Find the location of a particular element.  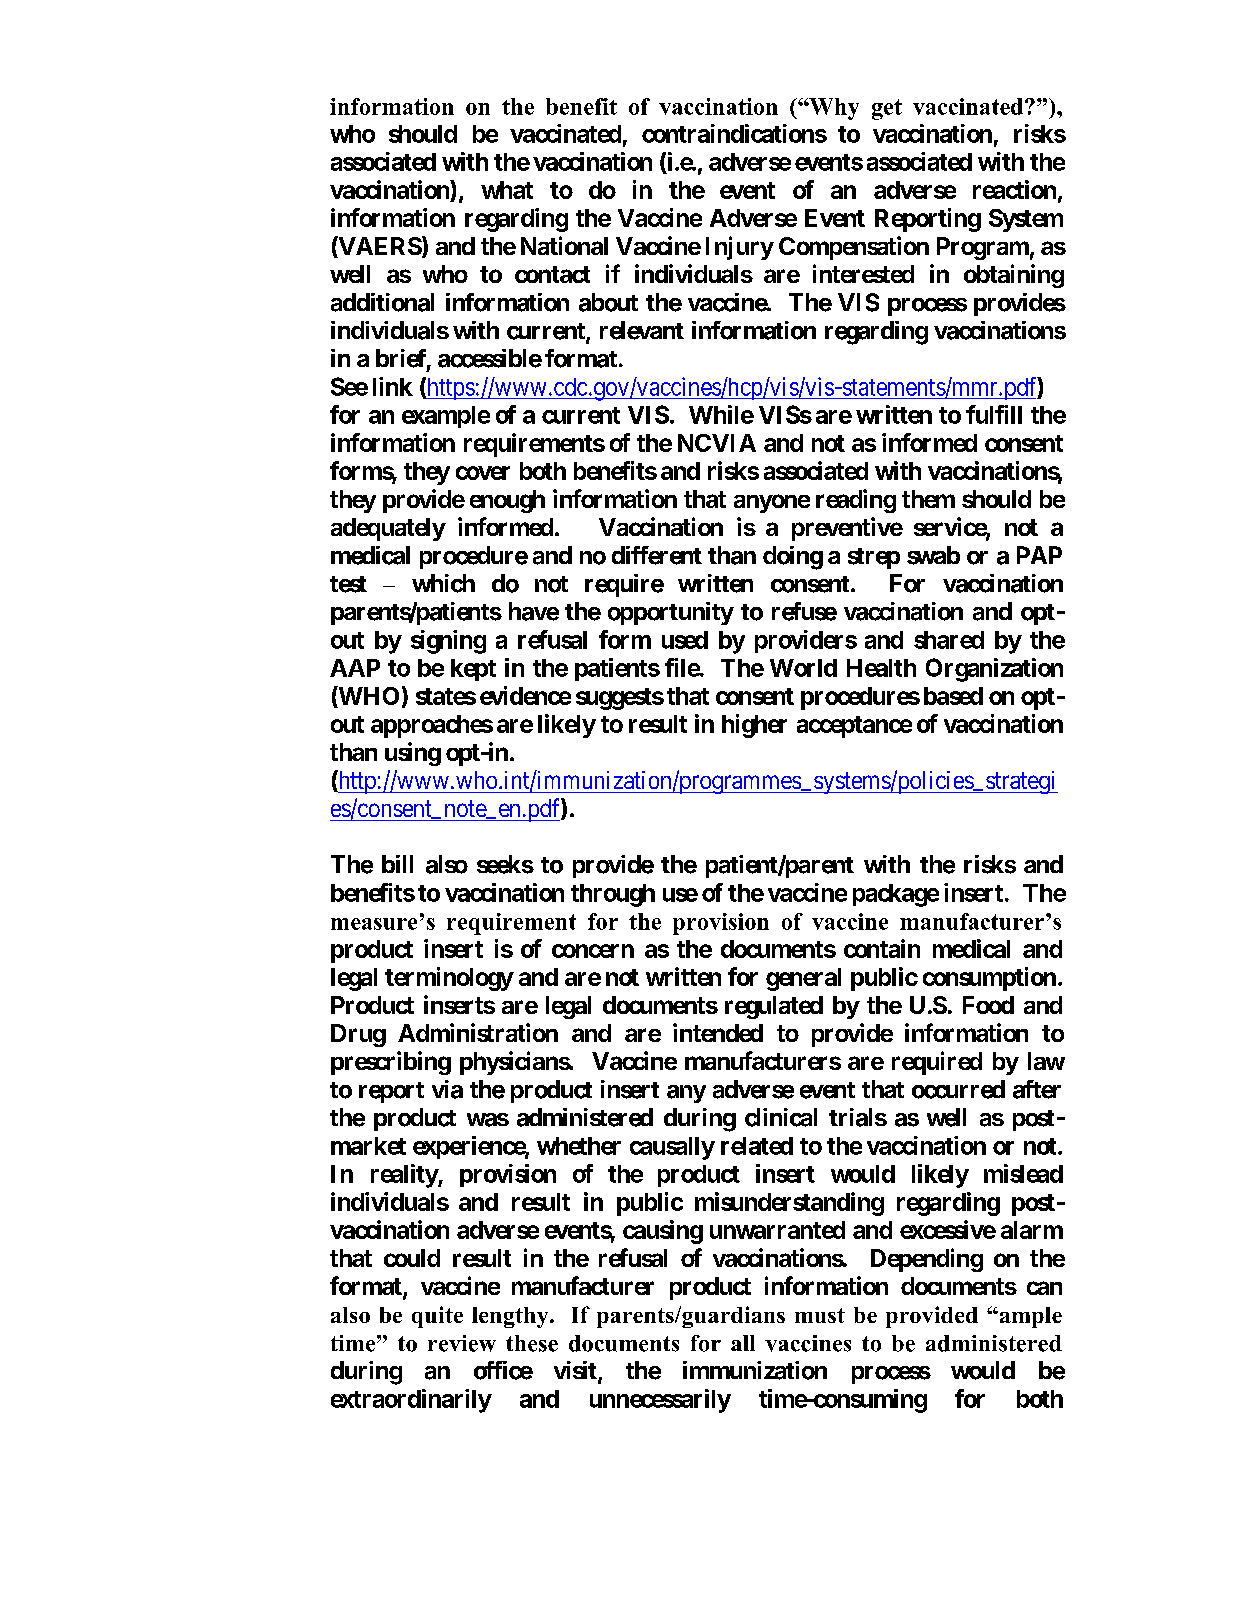

higher is located at coordinates (754, 726).
